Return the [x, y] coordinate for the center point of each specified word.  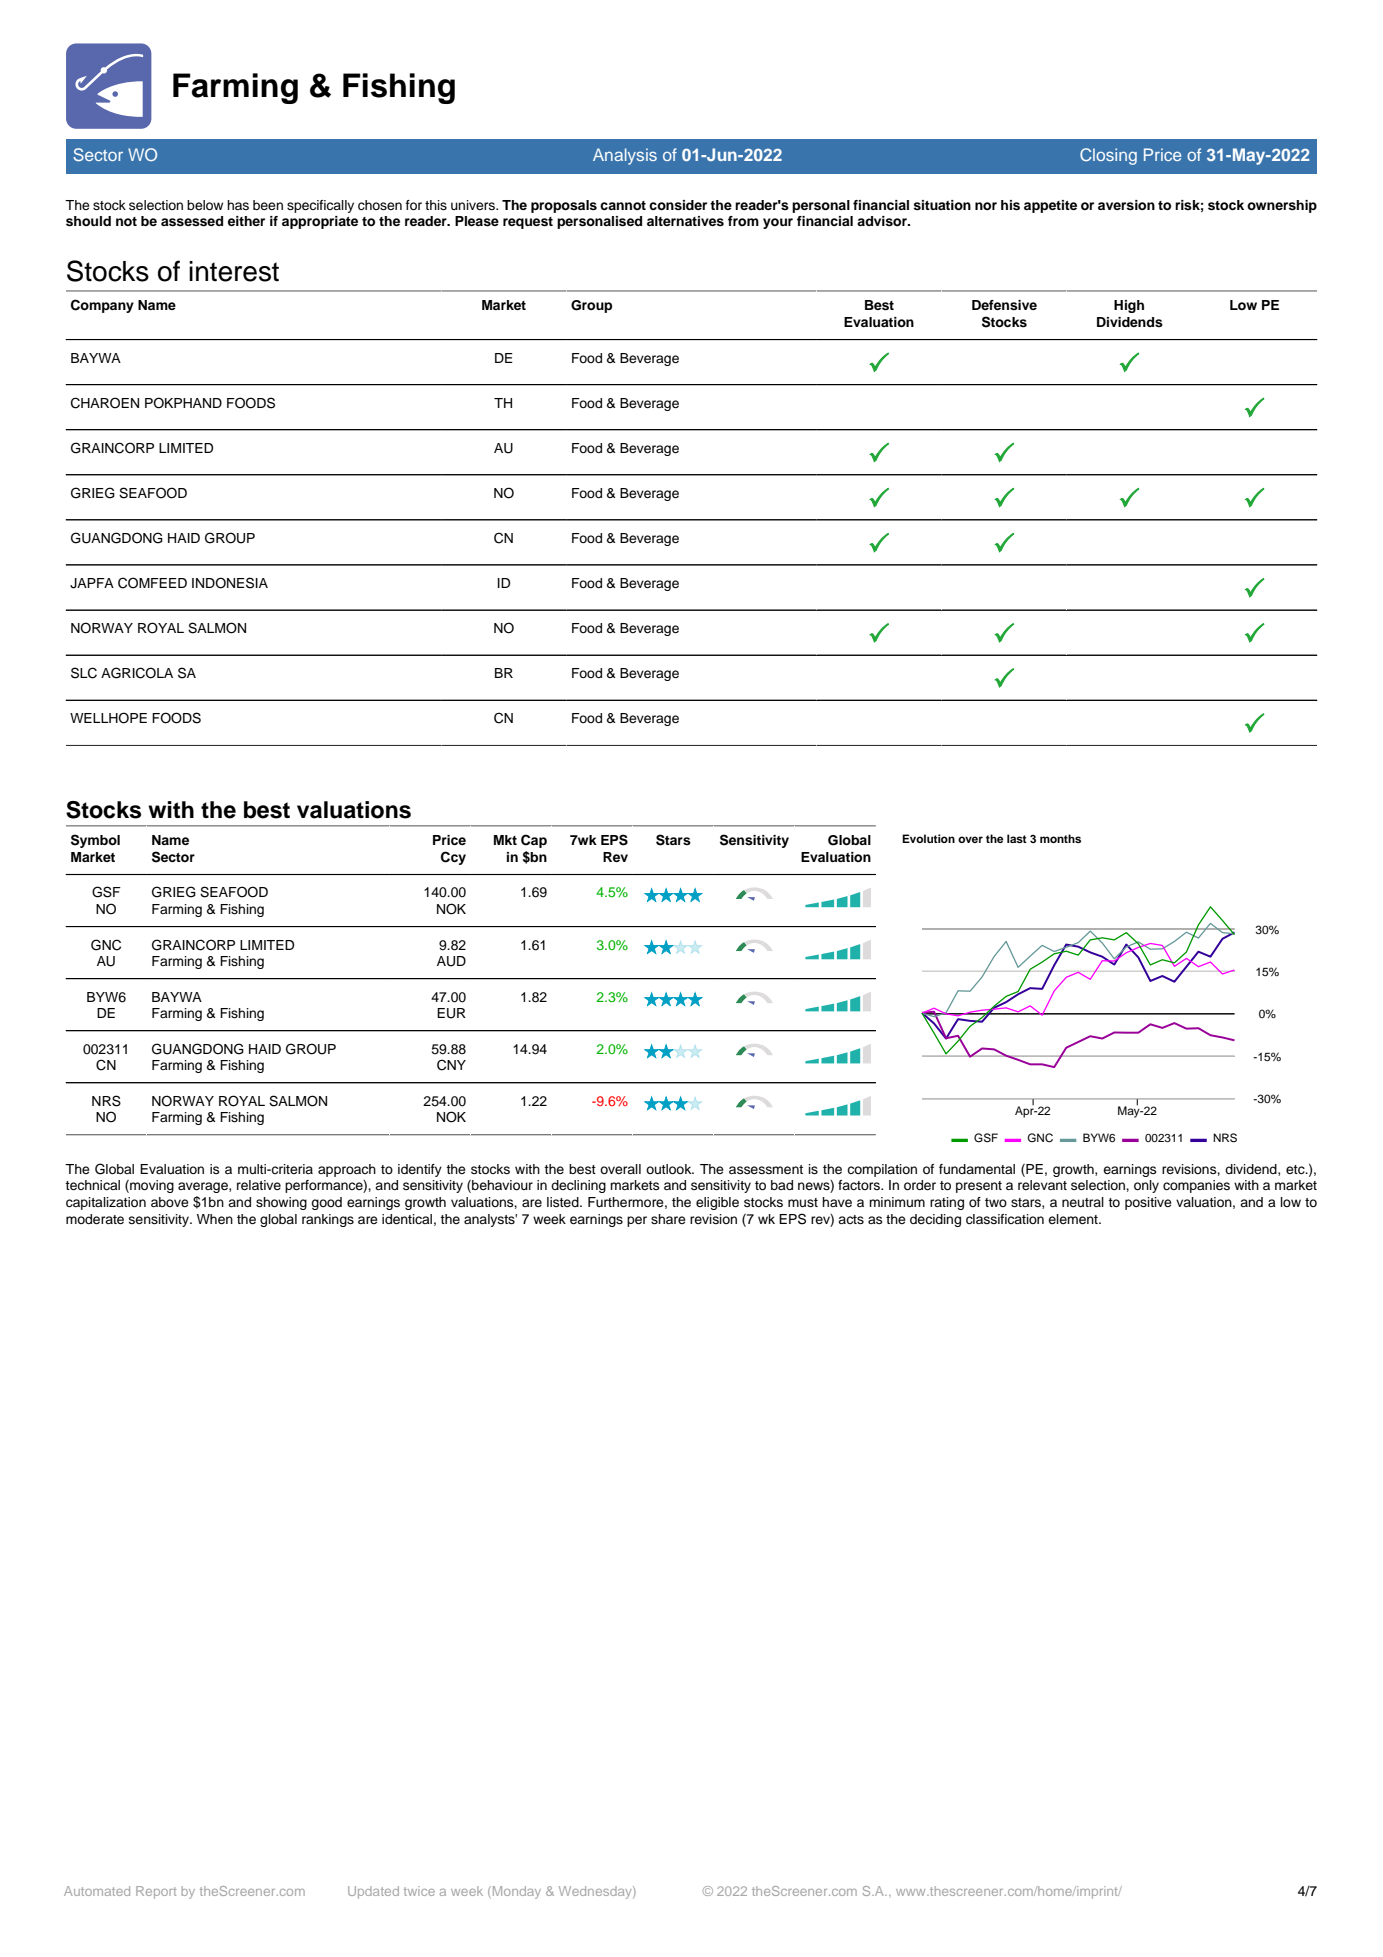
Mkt [505, 840]
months [1060, 838]
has [238, 205]
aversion [1126, 205]
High [1129, 306]
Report [156, 1892]
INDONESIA [230, 583]
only [1146, 1186]
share [668, 1219]
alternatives [685, 221]
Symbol [95, 841]
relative [259, 1185]
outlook [670, 1169]
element [1074, 1219]
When [215, 1219]
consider [678, 205]
